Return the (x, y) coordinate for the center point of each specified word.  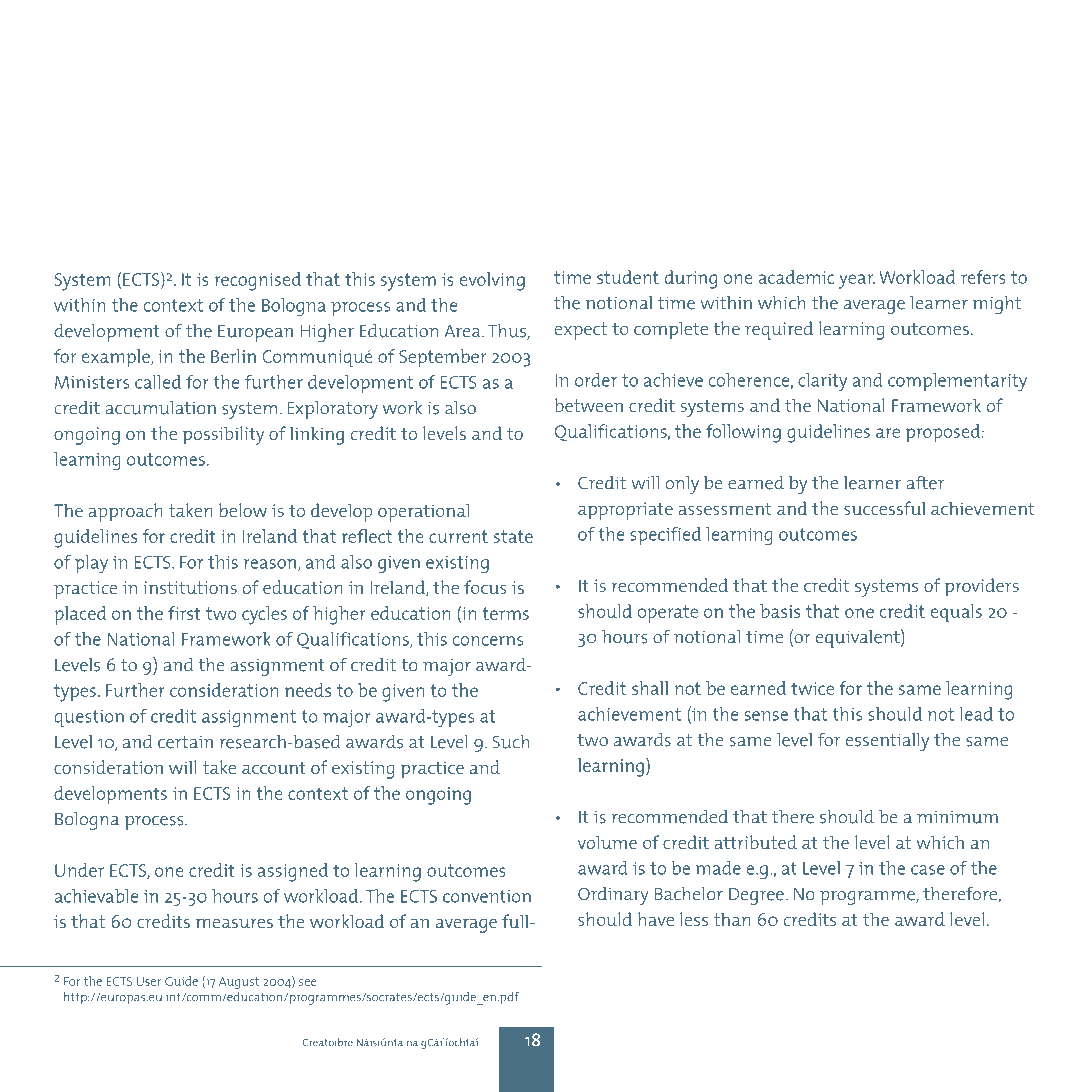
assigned (293, 872)
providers (982, 587)
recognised (258, 281)
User (149, 981)
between (588, 405)
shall (650, 688)
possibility (223, 435)
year (857, 281)
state (513, 536)
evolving (492, 281)
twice (812, 688)
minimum (957, 817)
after (925, 483)
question (89, 718)
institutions (190, 587)
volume (607, 842)
